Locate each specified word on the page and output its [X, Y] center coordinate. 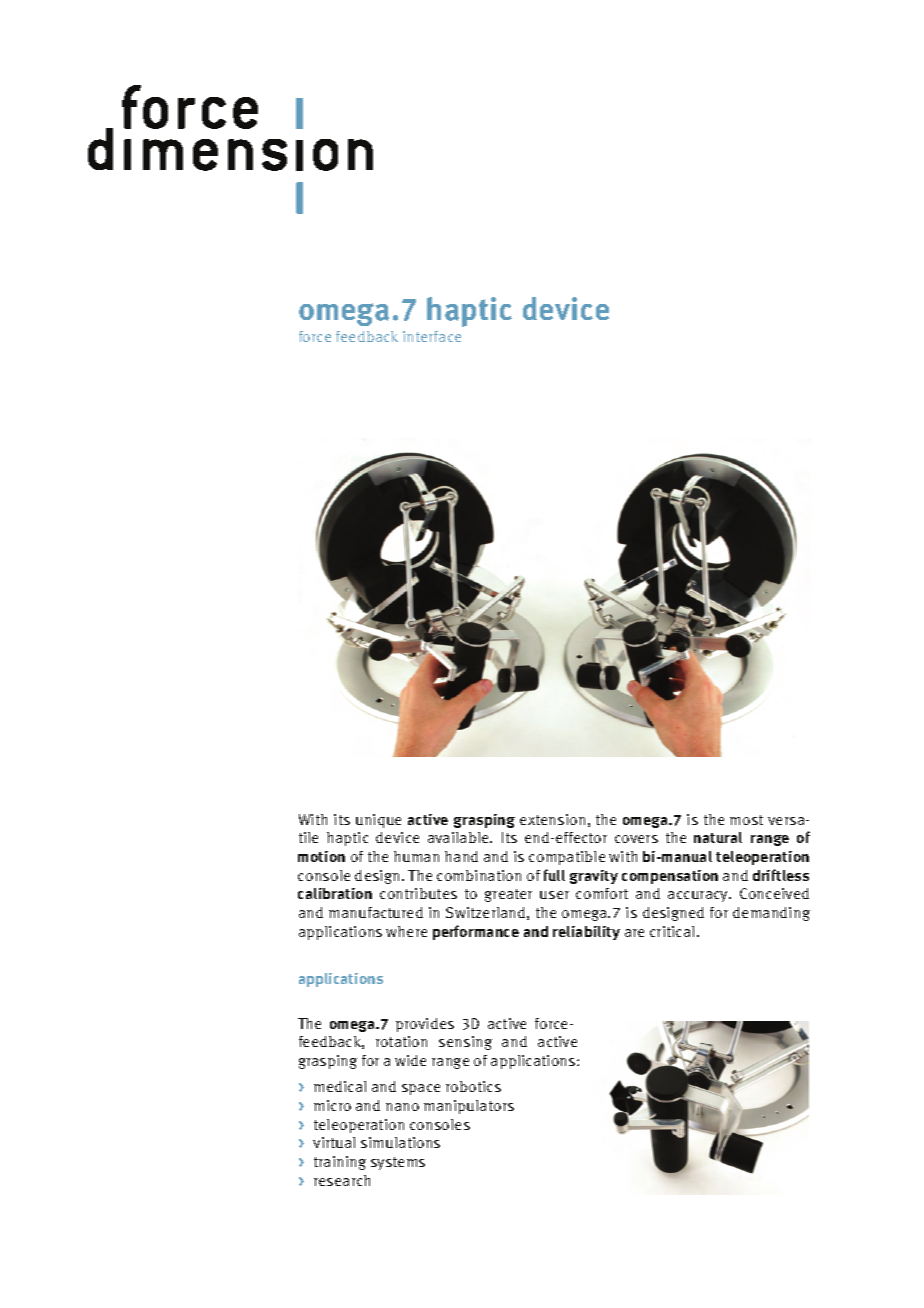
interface [432, 336]
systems [398, 1163]
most [746, 820]
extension [552, 819]
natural [718, 837]
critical [674, 931]
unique [378, 821]
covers [636, 839]
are [634, 933]
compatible [567, 858]
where [406, 931]
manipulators [469, 1107]
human [416, 856]
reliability [586, 933]
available [459, 837]
